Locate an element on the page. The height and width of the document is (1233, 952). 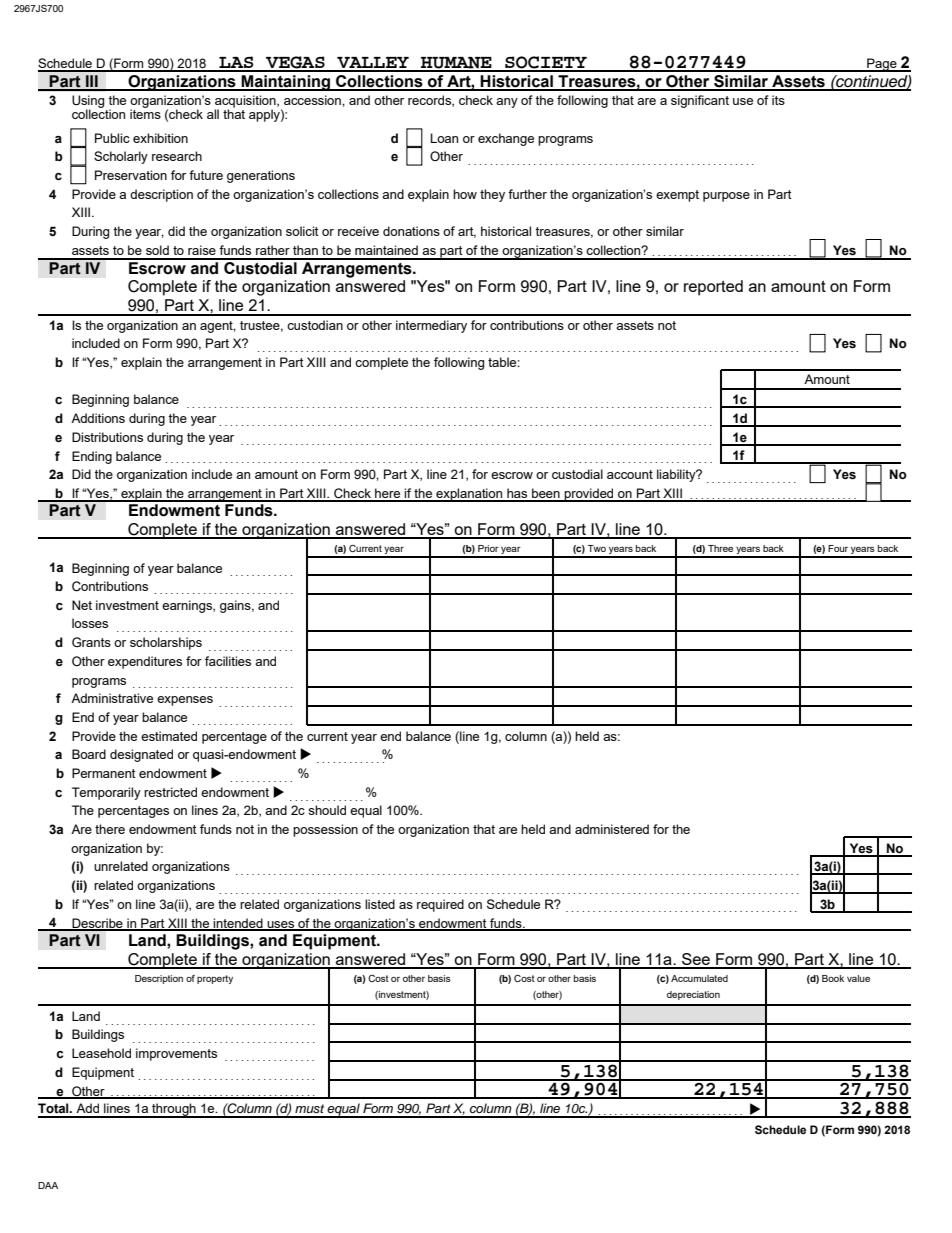
items is located at coordinates (145, 113).
